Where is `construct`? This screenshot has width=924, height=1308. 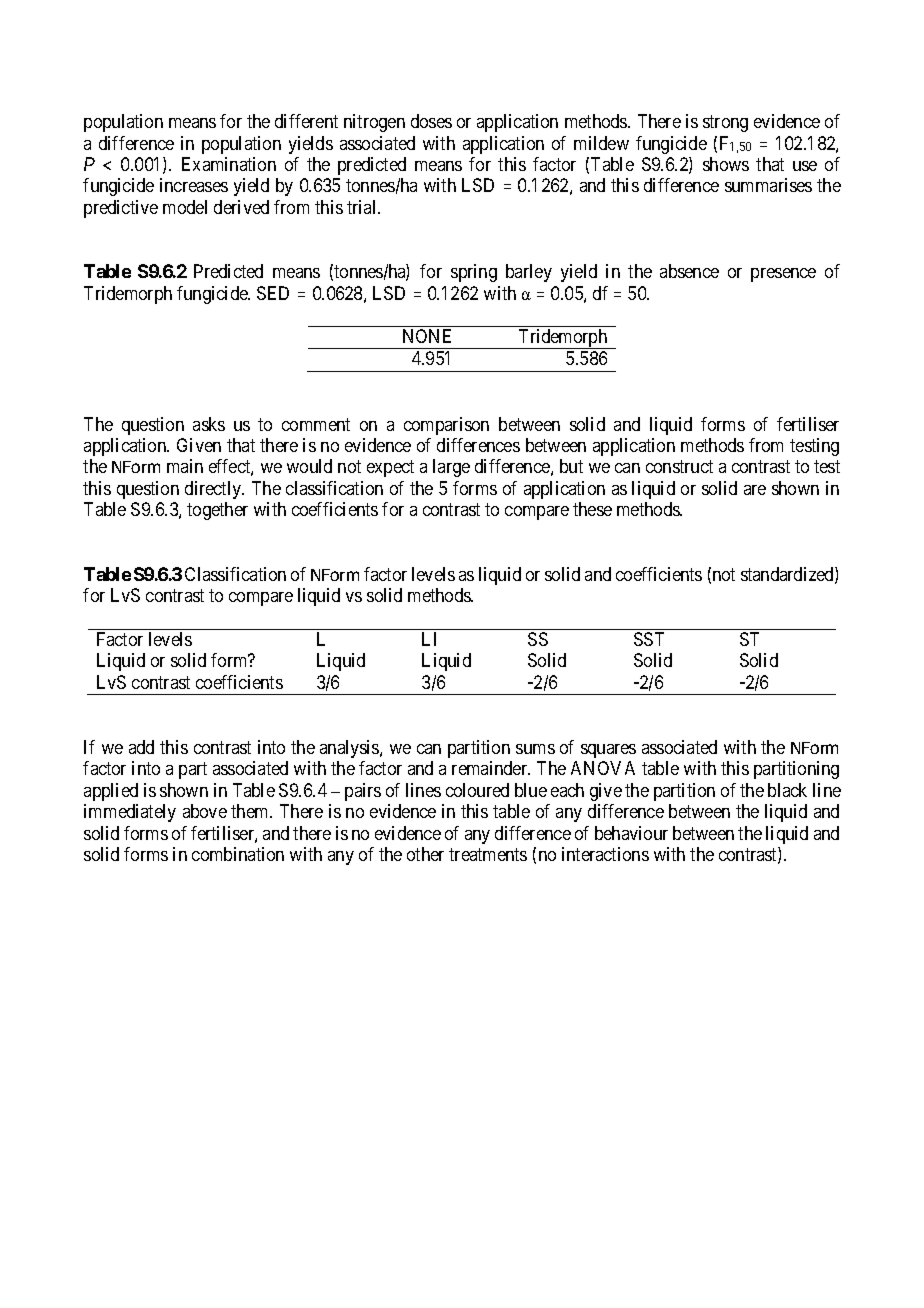
construct is located at coordinates (679, 467).
